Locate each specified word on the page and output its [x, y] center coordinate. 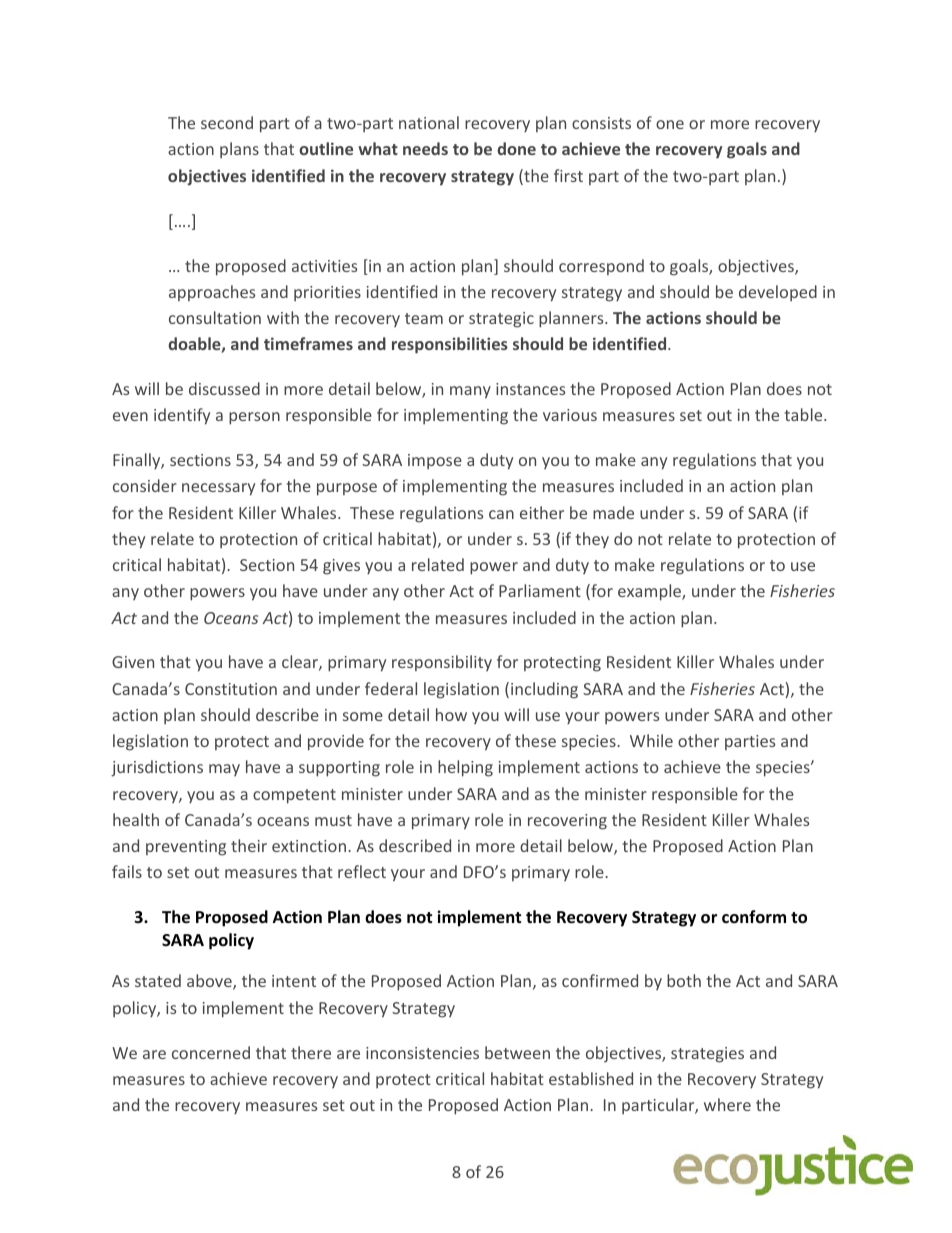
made [613, 512]
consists [601, 123]
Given [133, 662]
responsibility [442, 663]
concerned [211, 1052]
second [227, 122]
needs [425, 148]
